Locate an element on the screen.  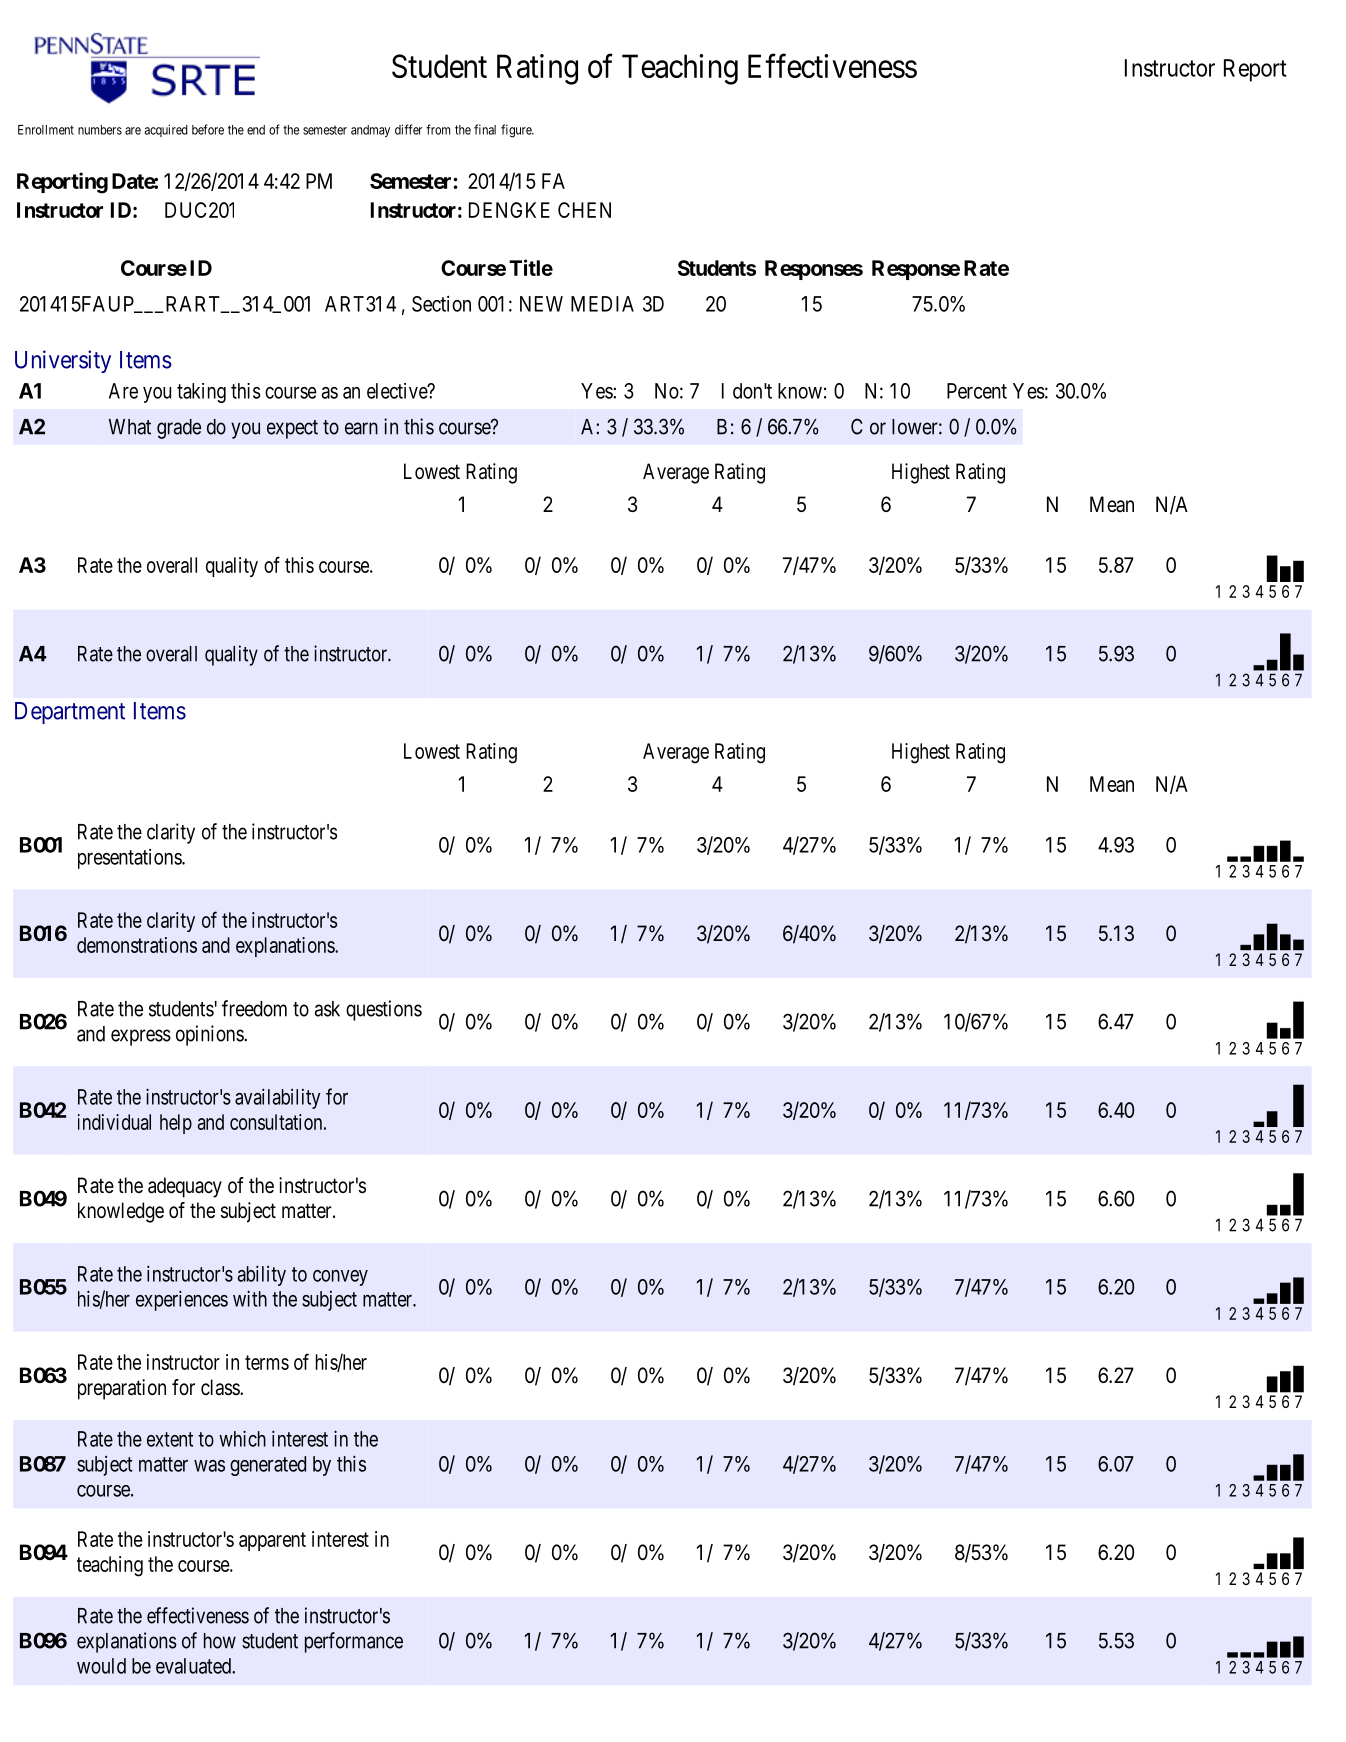
questions is located at coordinates (384, 1010).
